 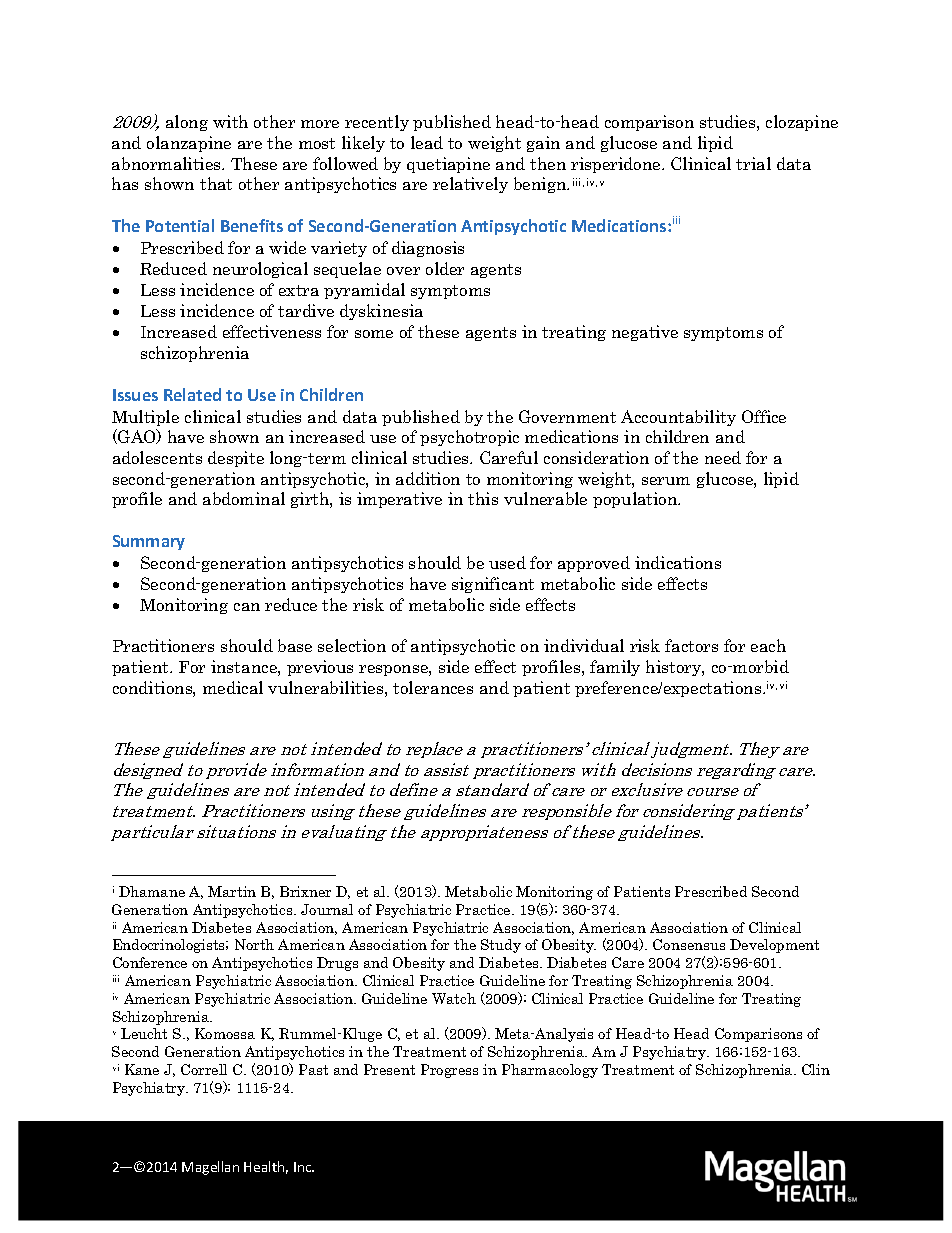 I want to click on factors, so click(x=691, y=645).
